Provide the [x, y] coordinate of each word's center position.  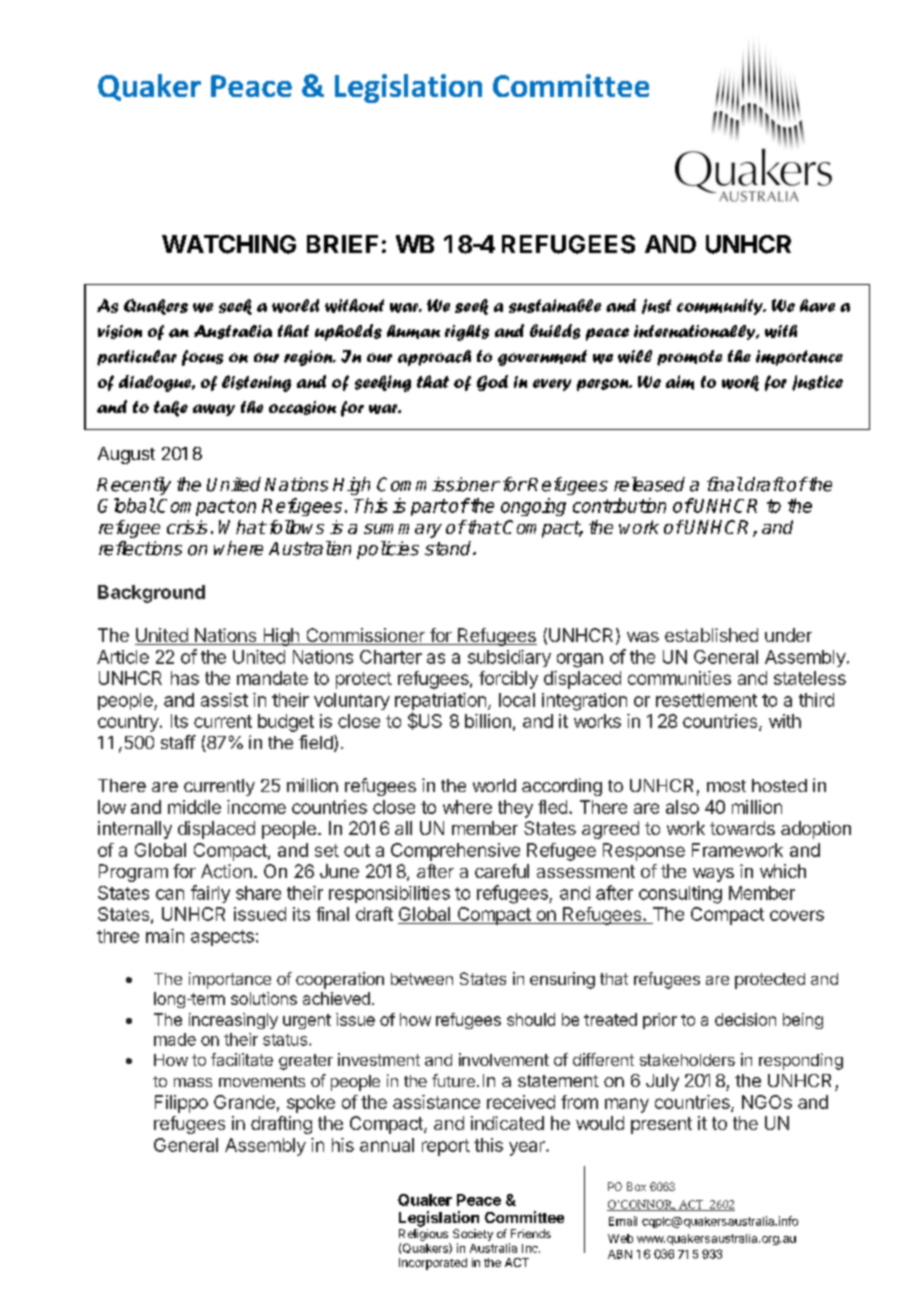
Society [473, 1235]
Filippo [181, 1104]
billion [488, 721]
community [721, 307]
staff [178, 742]
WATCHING [229, 244]
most [726, 786]
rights [467, 333]
